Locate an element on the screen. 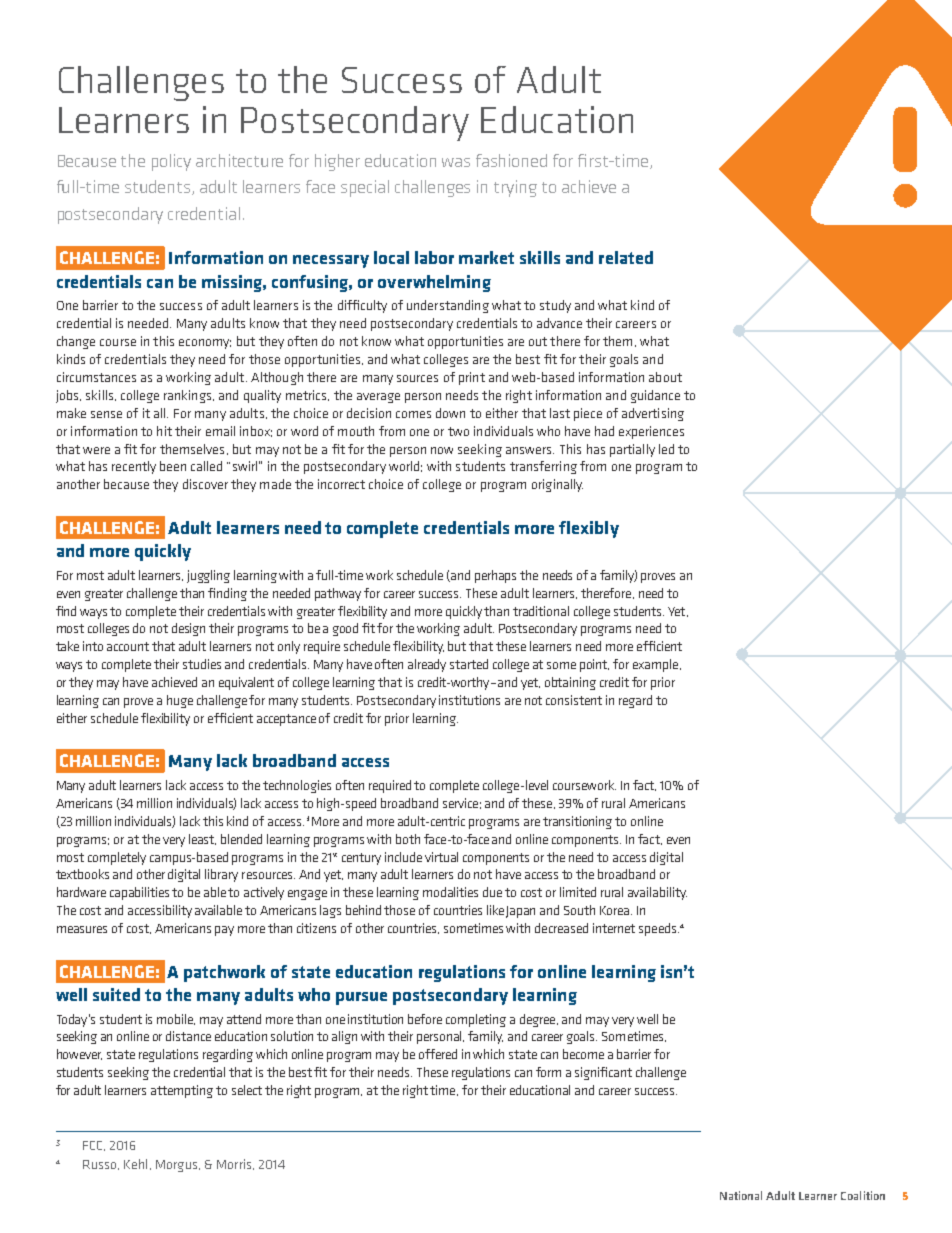 The height and width of the screenshot is (1233, 952). related is located at coordinates (626, 257).
